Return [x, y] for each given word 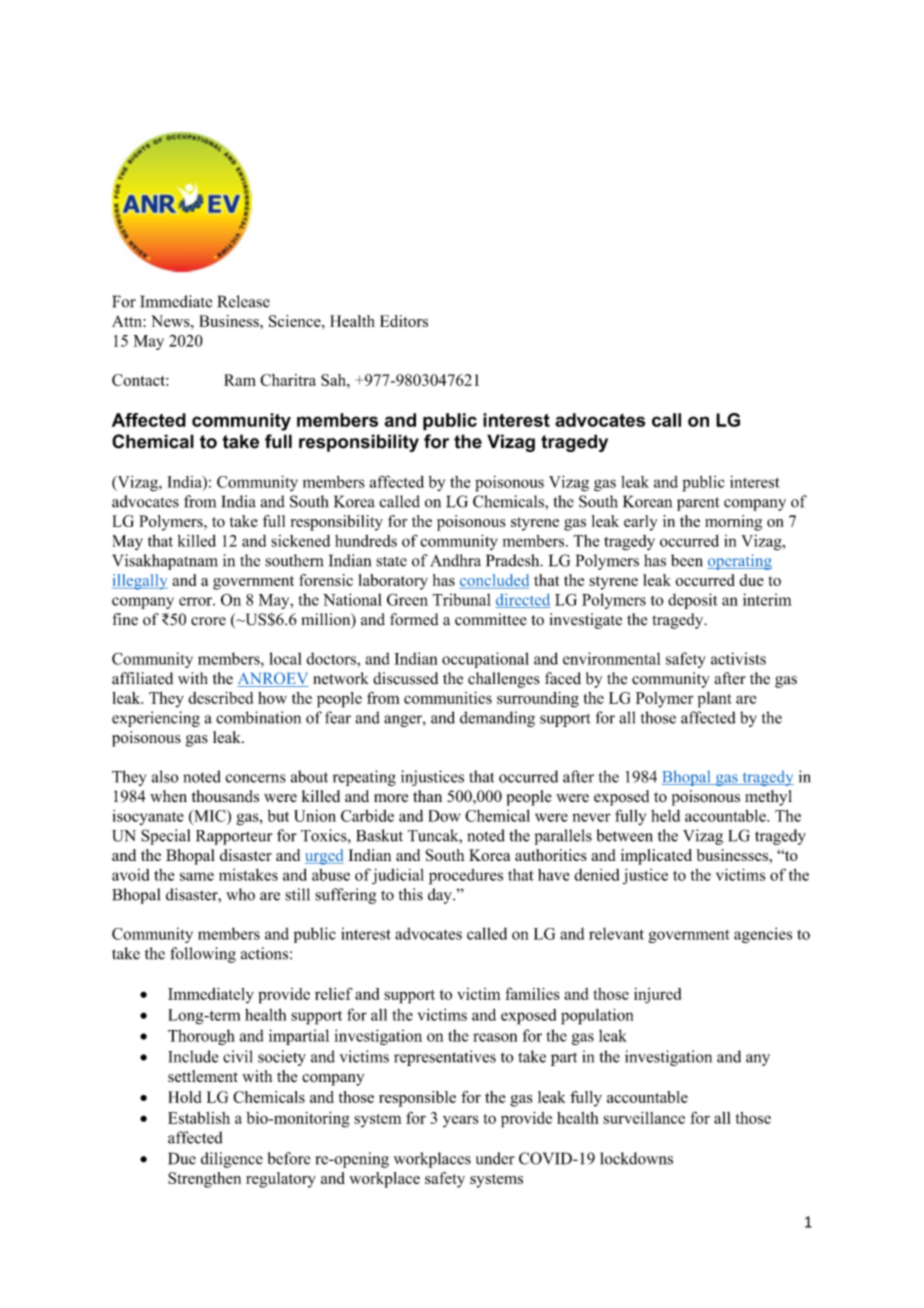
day [441, 896]
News [171, 321]
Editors [404, 321]
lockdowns [636, 1158]
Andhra [455, 560]
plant [715, 700]
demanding [497, 719]
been [687, 560]
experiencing [156, 719]
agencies [763, 935]
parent [698, 504]
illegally [140, 582]
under [495, 1158]
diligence [232, 1160]
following [203, 955]
